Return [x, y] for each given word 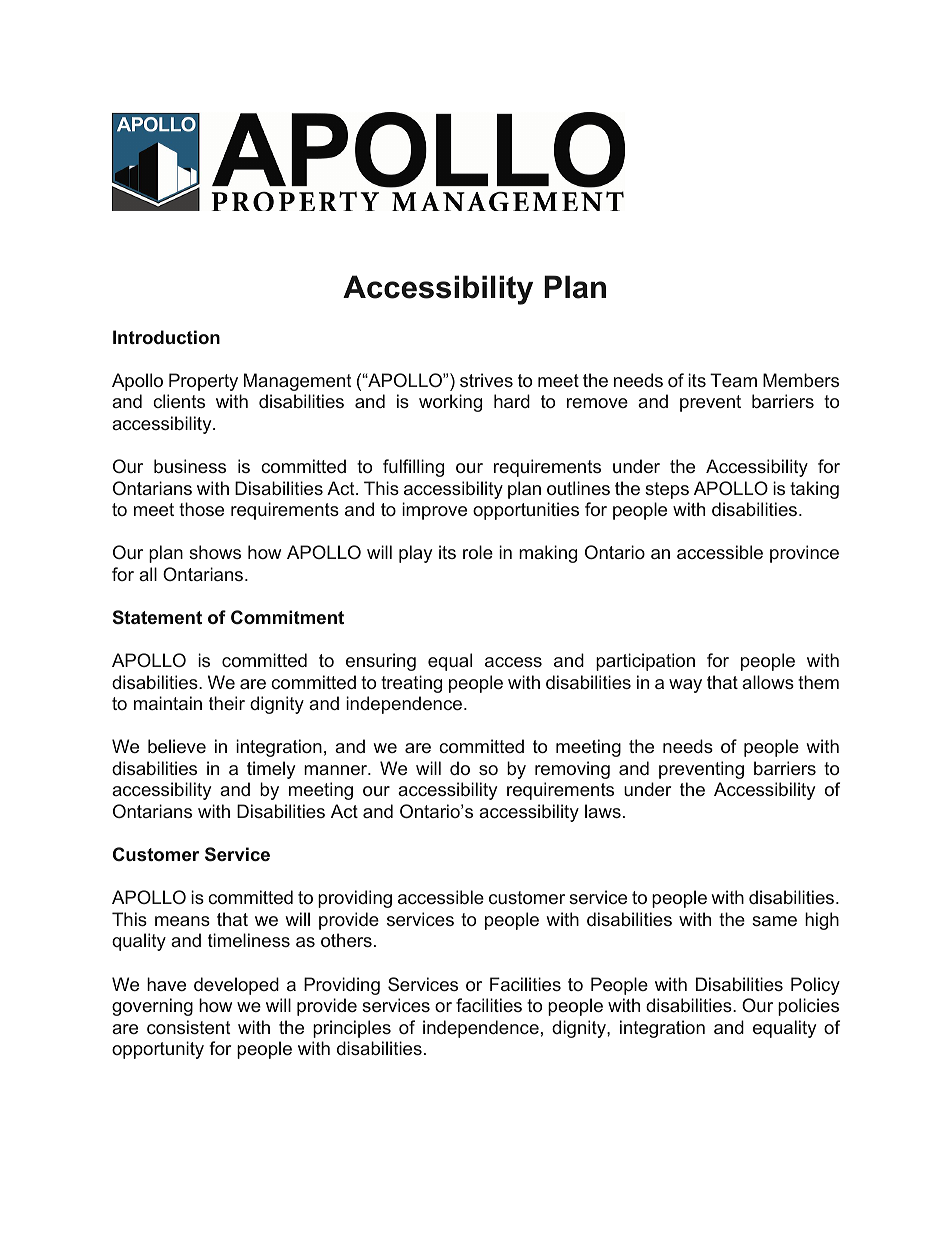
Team [733, 380]
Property [203, 382]
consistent [189, 1027]
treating [411, 684]
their [227, 703]
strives [486, 380]
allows [768, 682]
